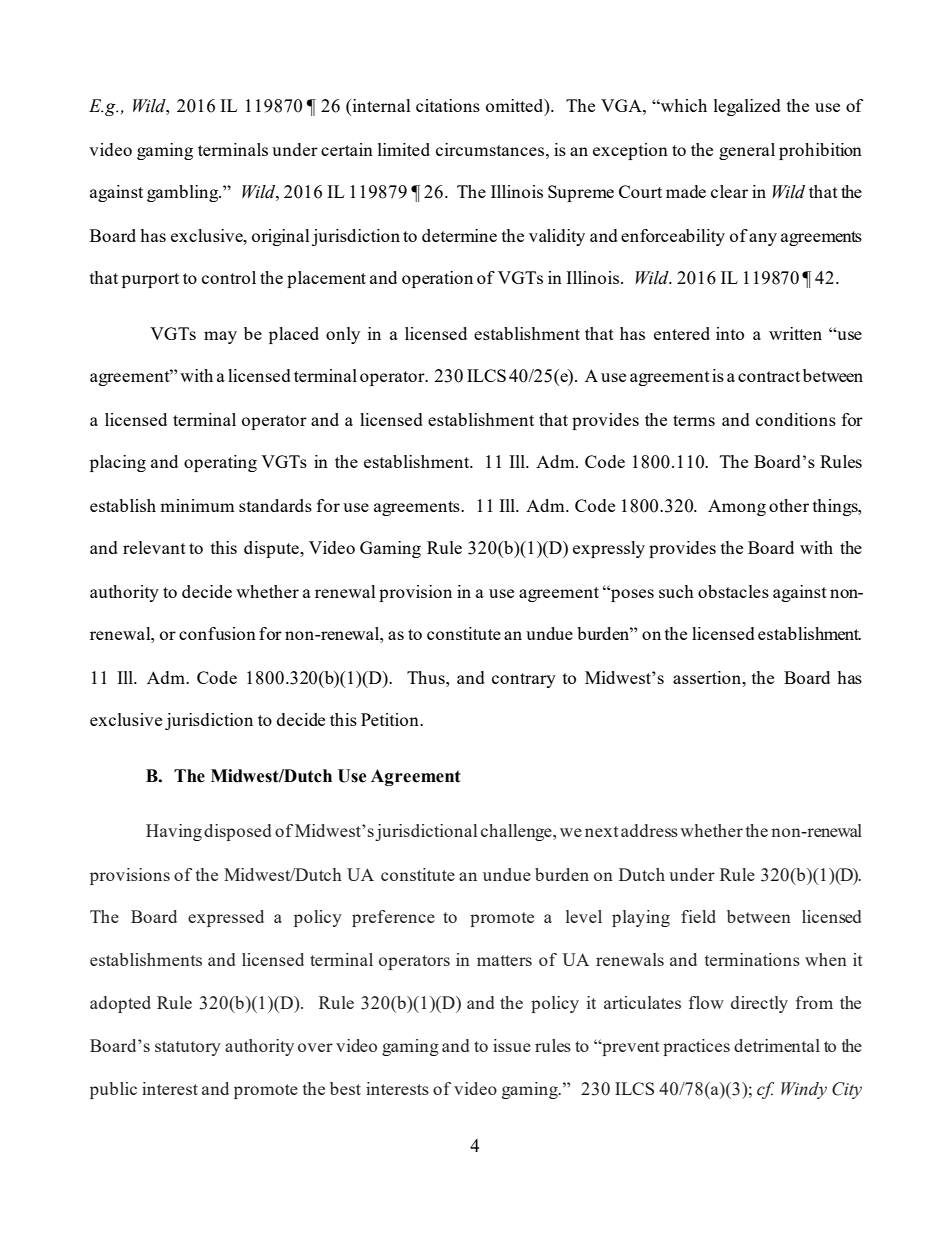  What do you see at coordinates (796, 419) in the page?
I see `conditions` at bounding box center [796, 419].
